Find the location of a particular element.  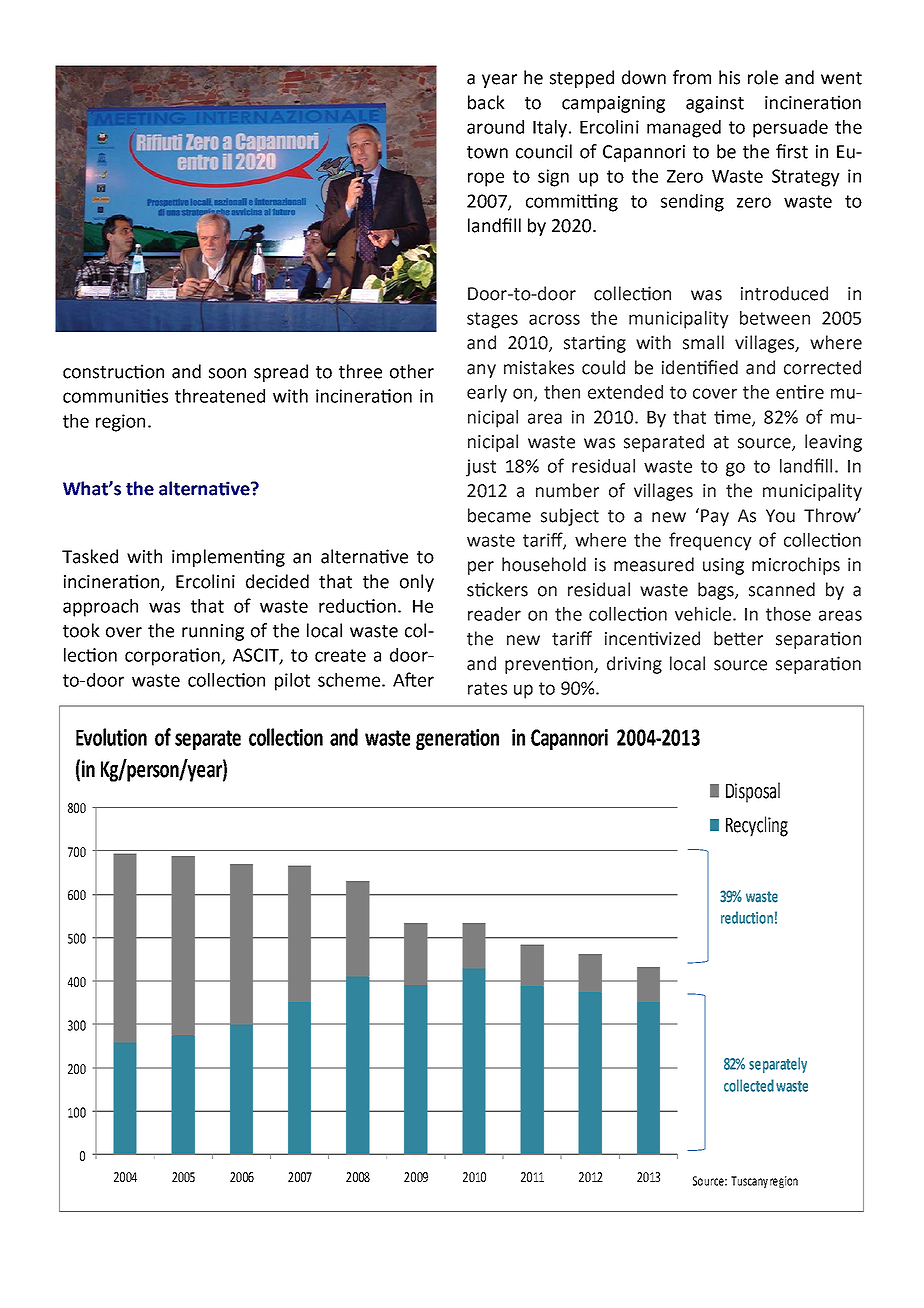

generation is located at coordinates (457, 739).
